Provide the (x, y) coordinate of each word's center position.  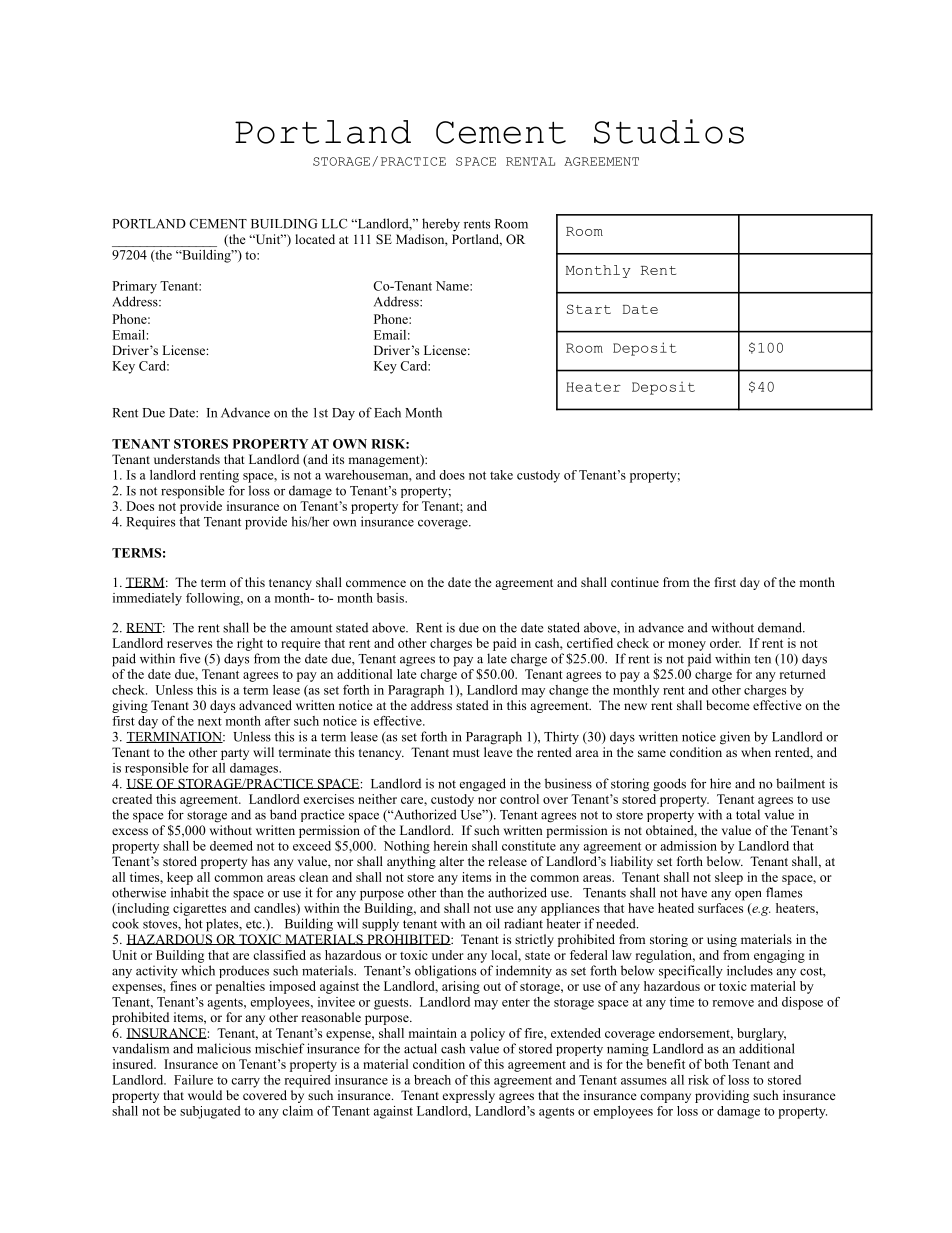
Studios (669, 131)
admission (689, 846)
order (725, 643)
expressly (469, 1096)
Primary (134, 287)
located (315, 239)
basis (391, 598)
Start (589, 309)
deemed (231, 846)
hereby (441, 225)
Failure (193, 1080)
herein (450, 846)
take (501, 475)
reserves (189, 644)
